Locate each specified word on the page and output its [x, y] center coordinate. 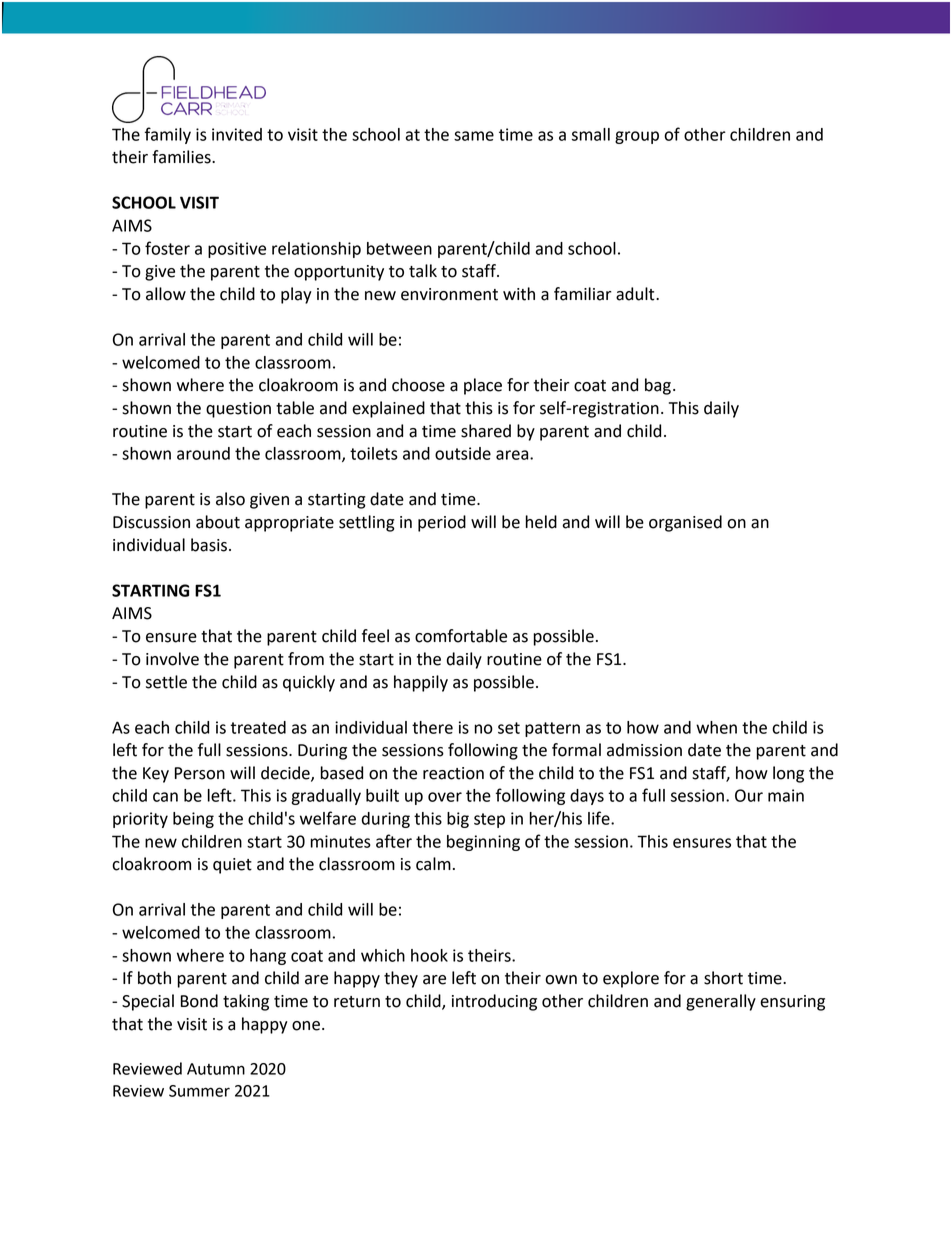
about [218, 522]
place [483, 386]
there [432, 727]
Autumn [216, 1069]
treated [258, 727]
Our [749, 795]
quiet [232, 866]
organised [685, 523]
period [442, 523]
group [637, 137]
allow [166, 294]
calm [433, 864]
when [716, 727]
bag [658, 386]
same [474, 136]
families [182, 157]
